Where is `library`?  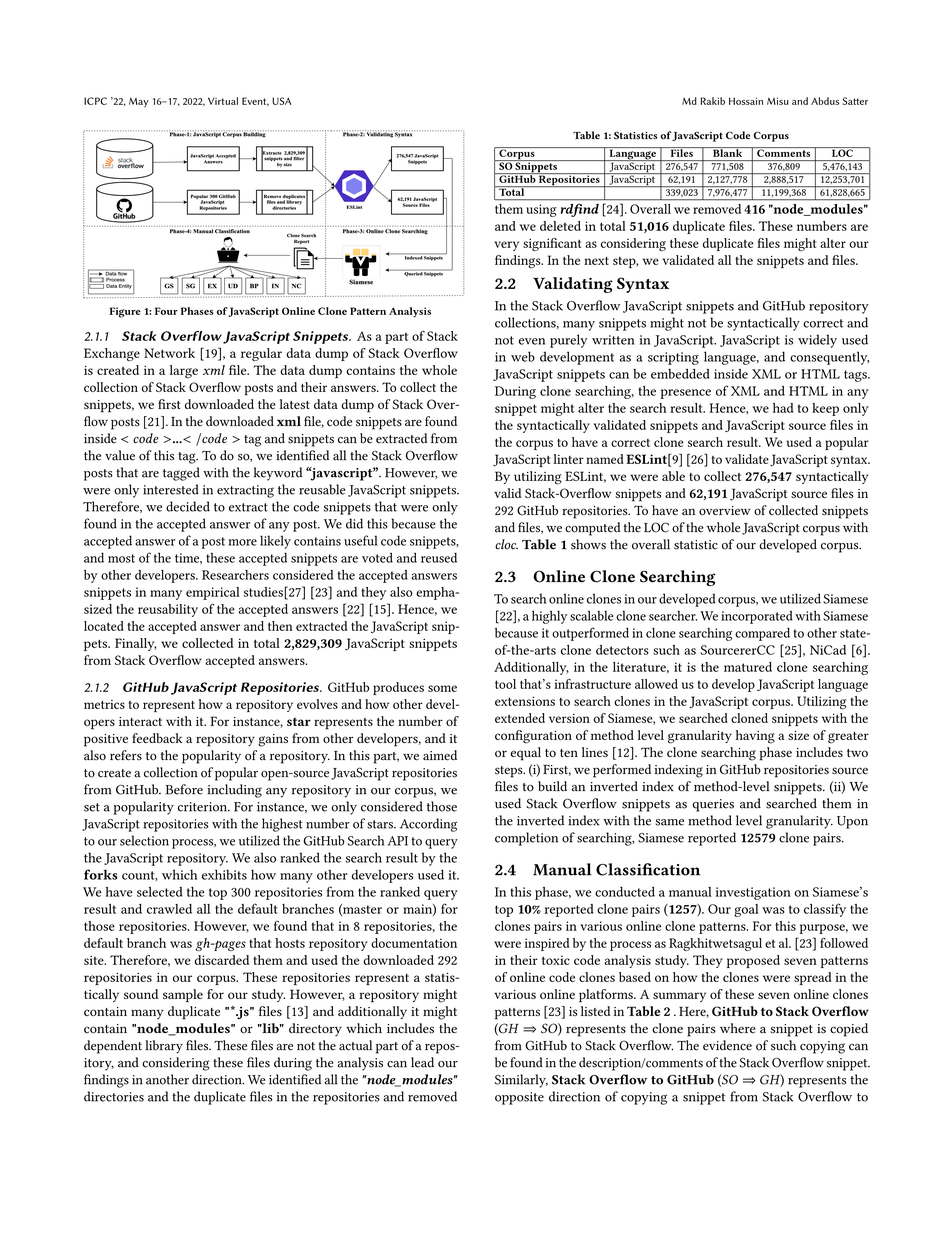
library is located at coordinates (164, 1047).
